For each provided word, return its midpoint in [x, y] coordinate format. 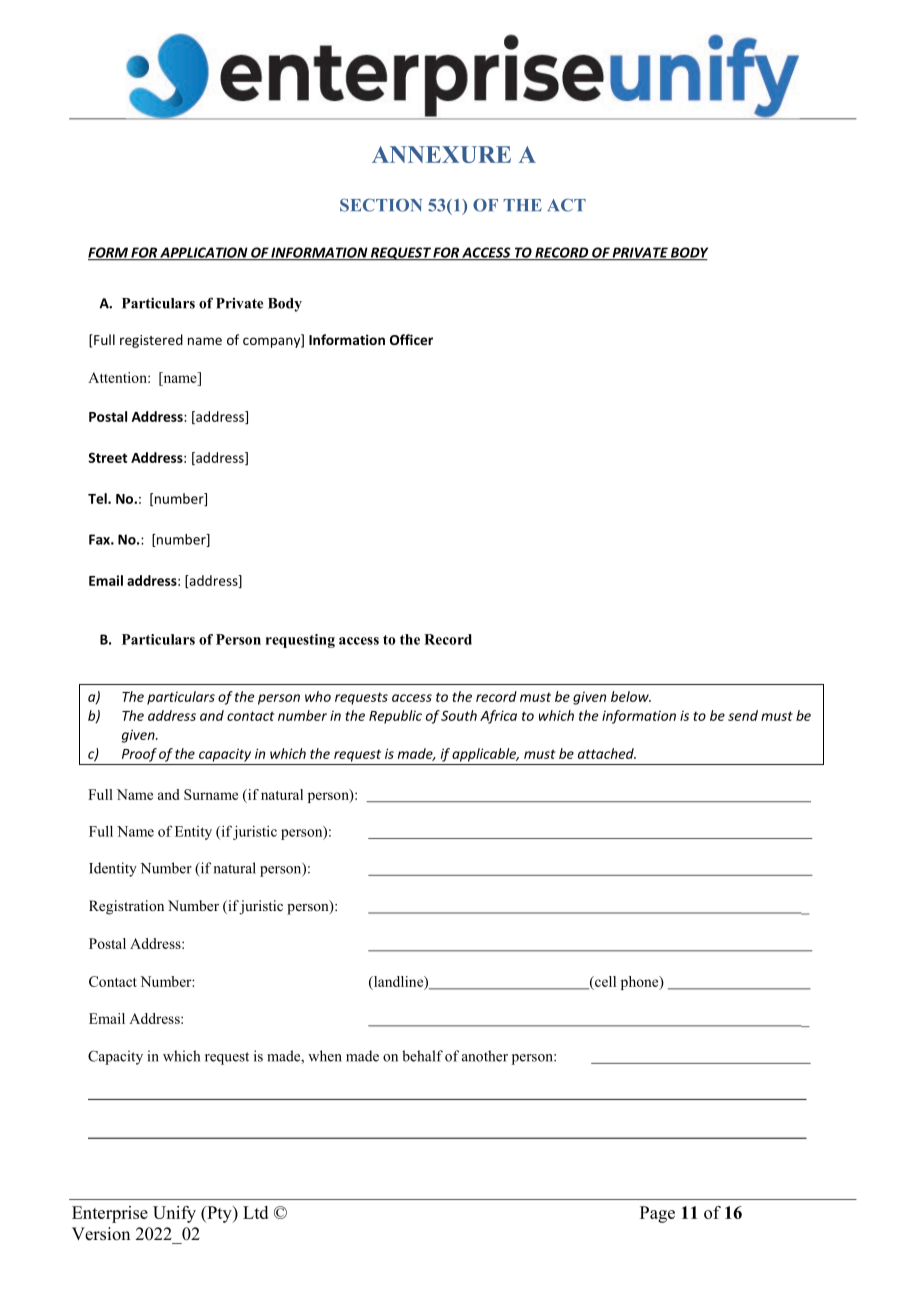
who [318, 696]
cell [604, 983]
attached [607, 753]
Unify [174, 1214]
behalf [422, 1056]
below [631, 696]
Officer [411, 339]
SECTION [381, 205]
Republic [395, 717]
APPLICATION [204, 253]
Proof [139, 755]
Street [107, 457]
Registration [126, 907]
